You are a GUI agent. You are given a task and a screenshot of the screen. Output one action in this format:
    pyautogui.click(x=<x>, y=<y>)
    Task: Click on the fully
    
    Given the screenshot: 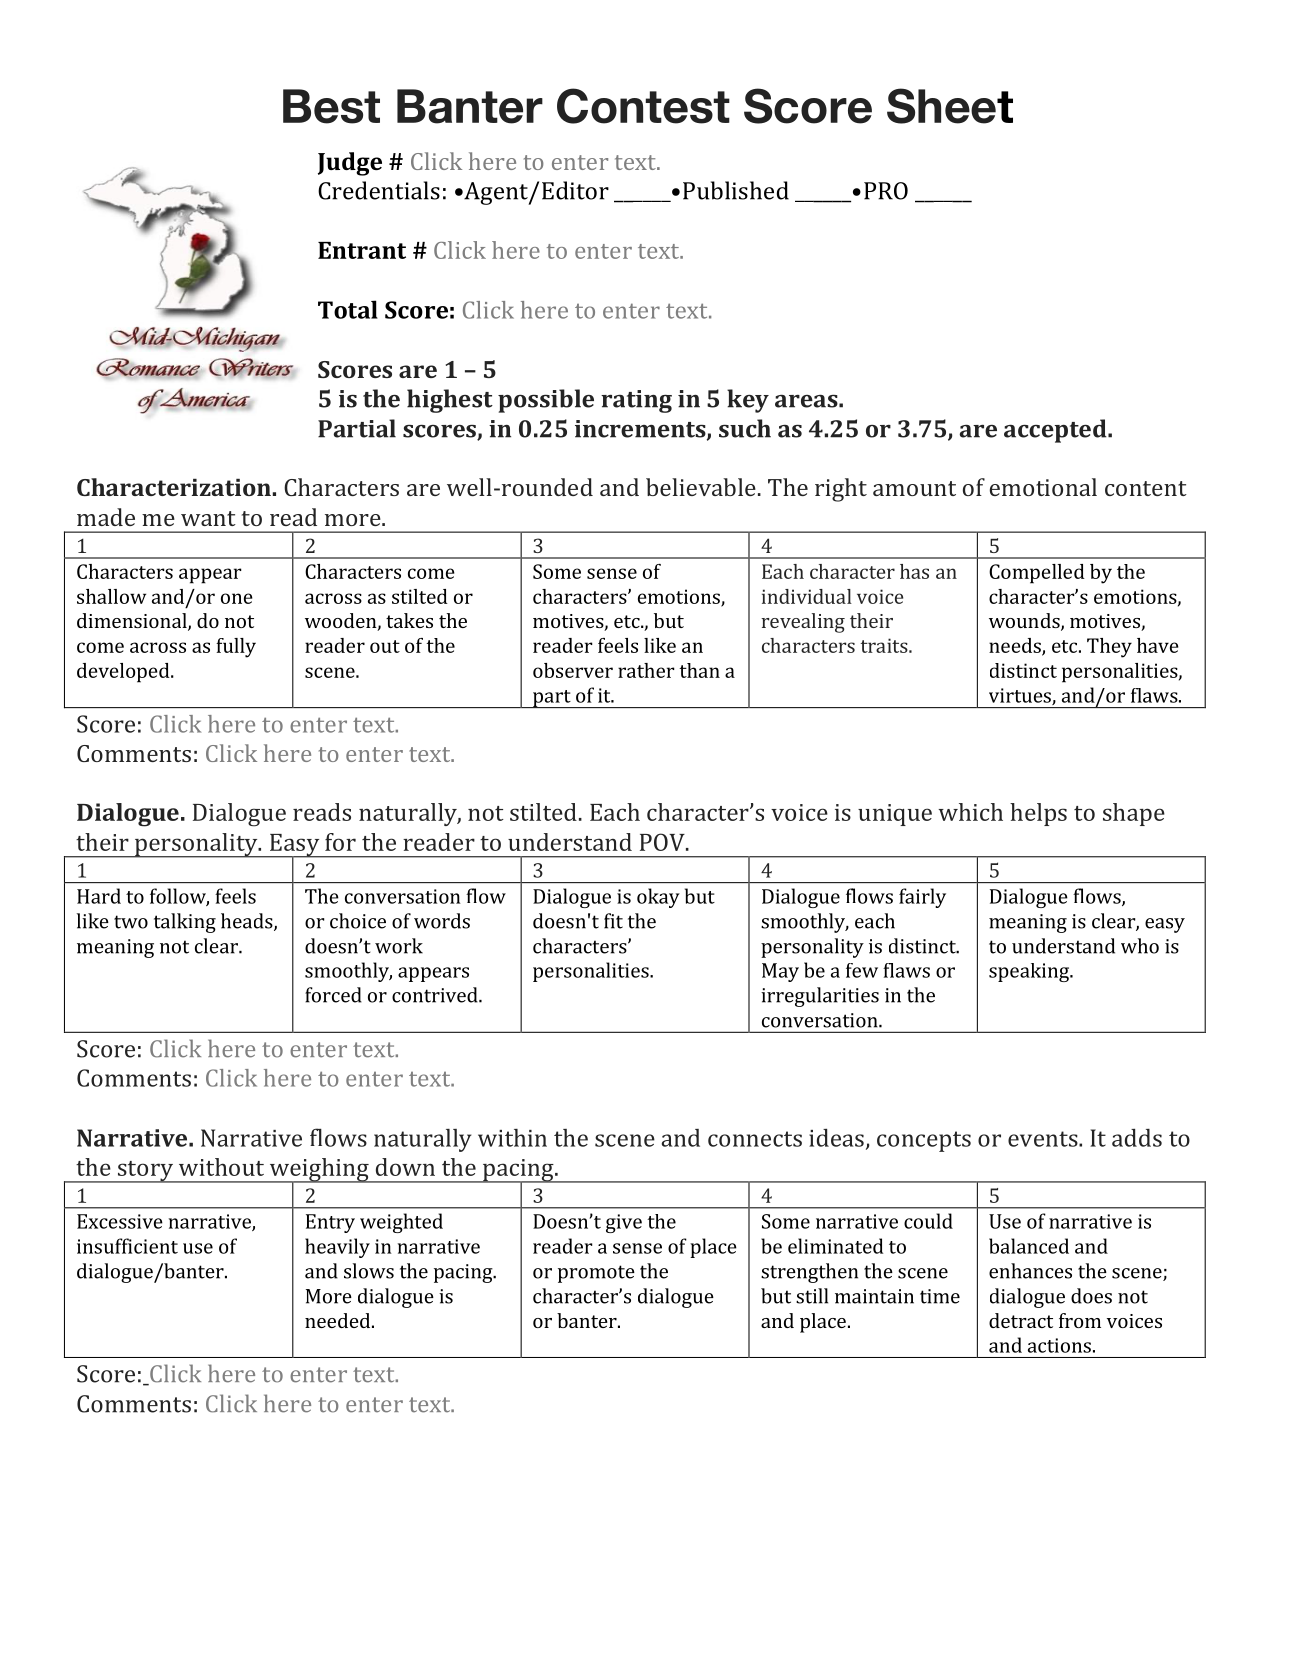 What is the action you would take?
    pyautogui.click(x=236, y=648)
